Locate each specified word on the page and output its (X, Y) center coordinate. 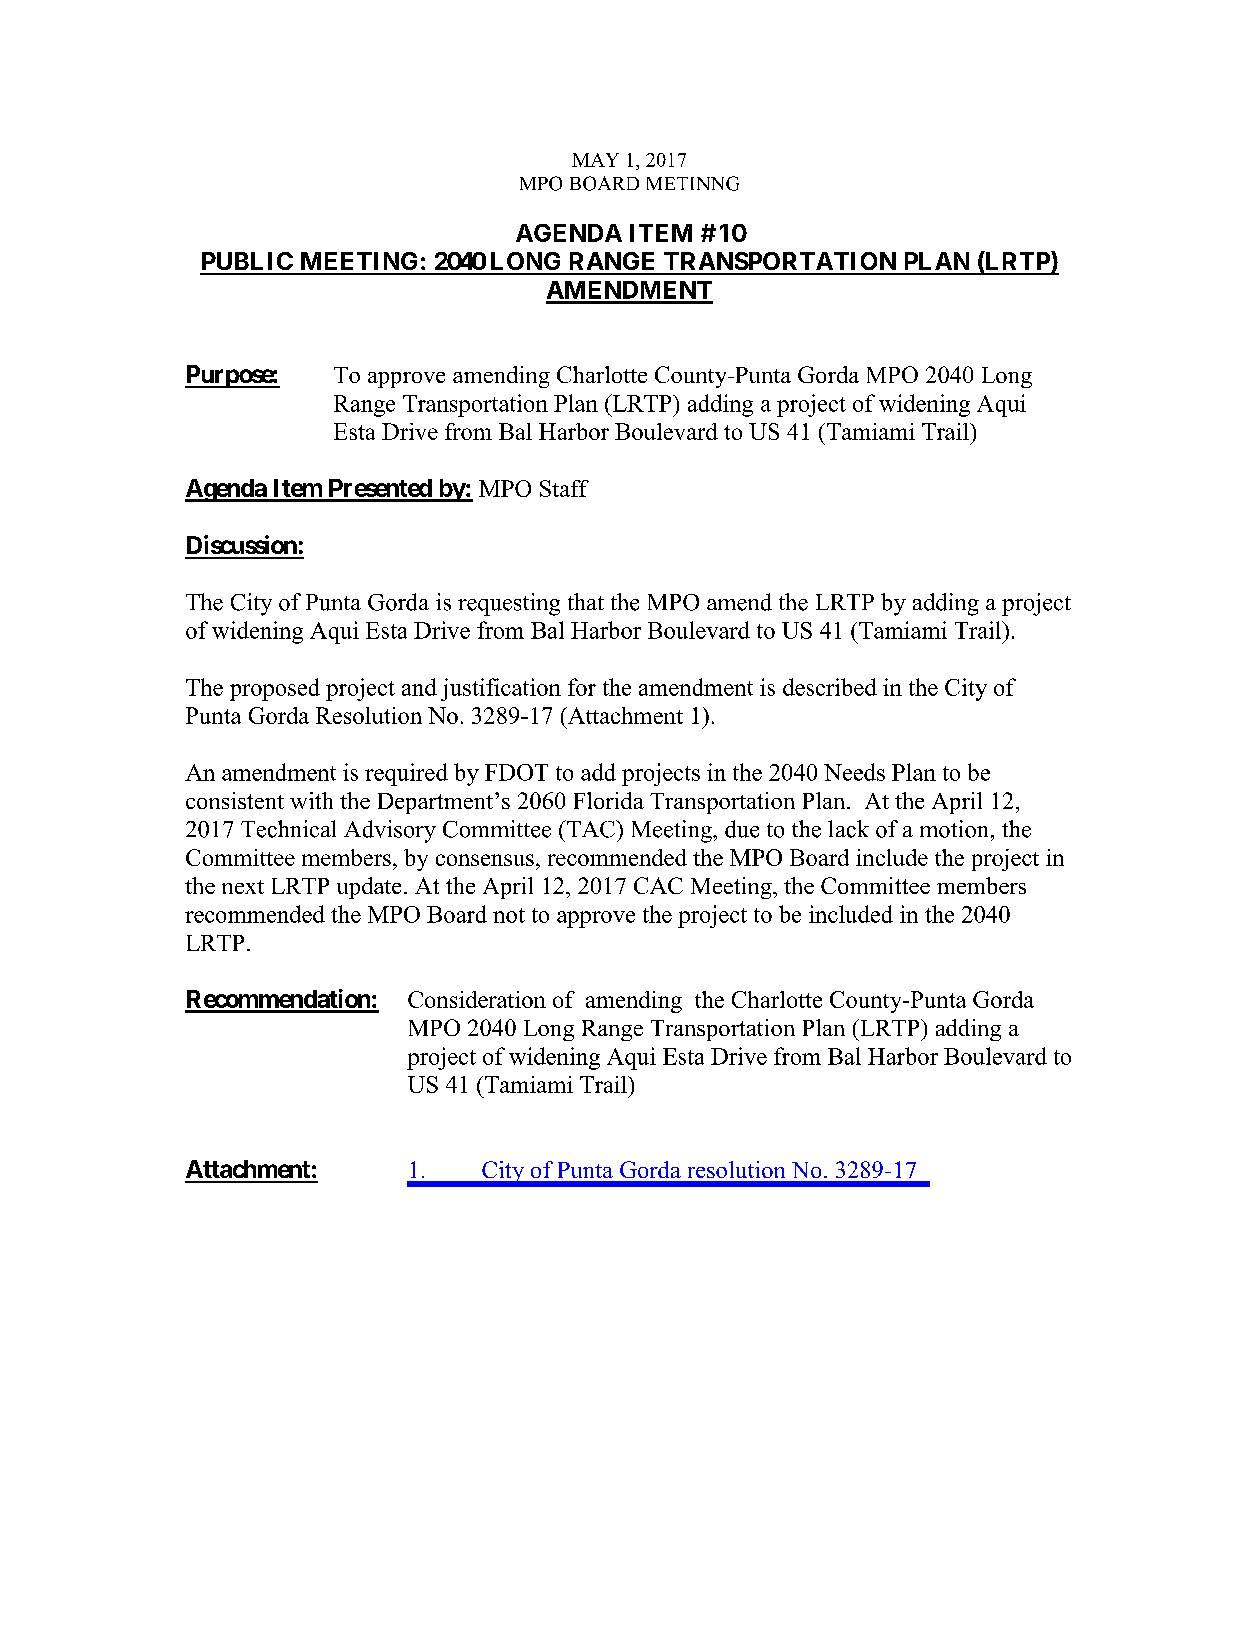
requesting (509, 604)
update (369, 888)
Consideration (477, 999)
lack (848, 829)
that (586, 601)
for (582, 687)
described (830, 687)
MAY (595, 160)
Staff (564, 488)
